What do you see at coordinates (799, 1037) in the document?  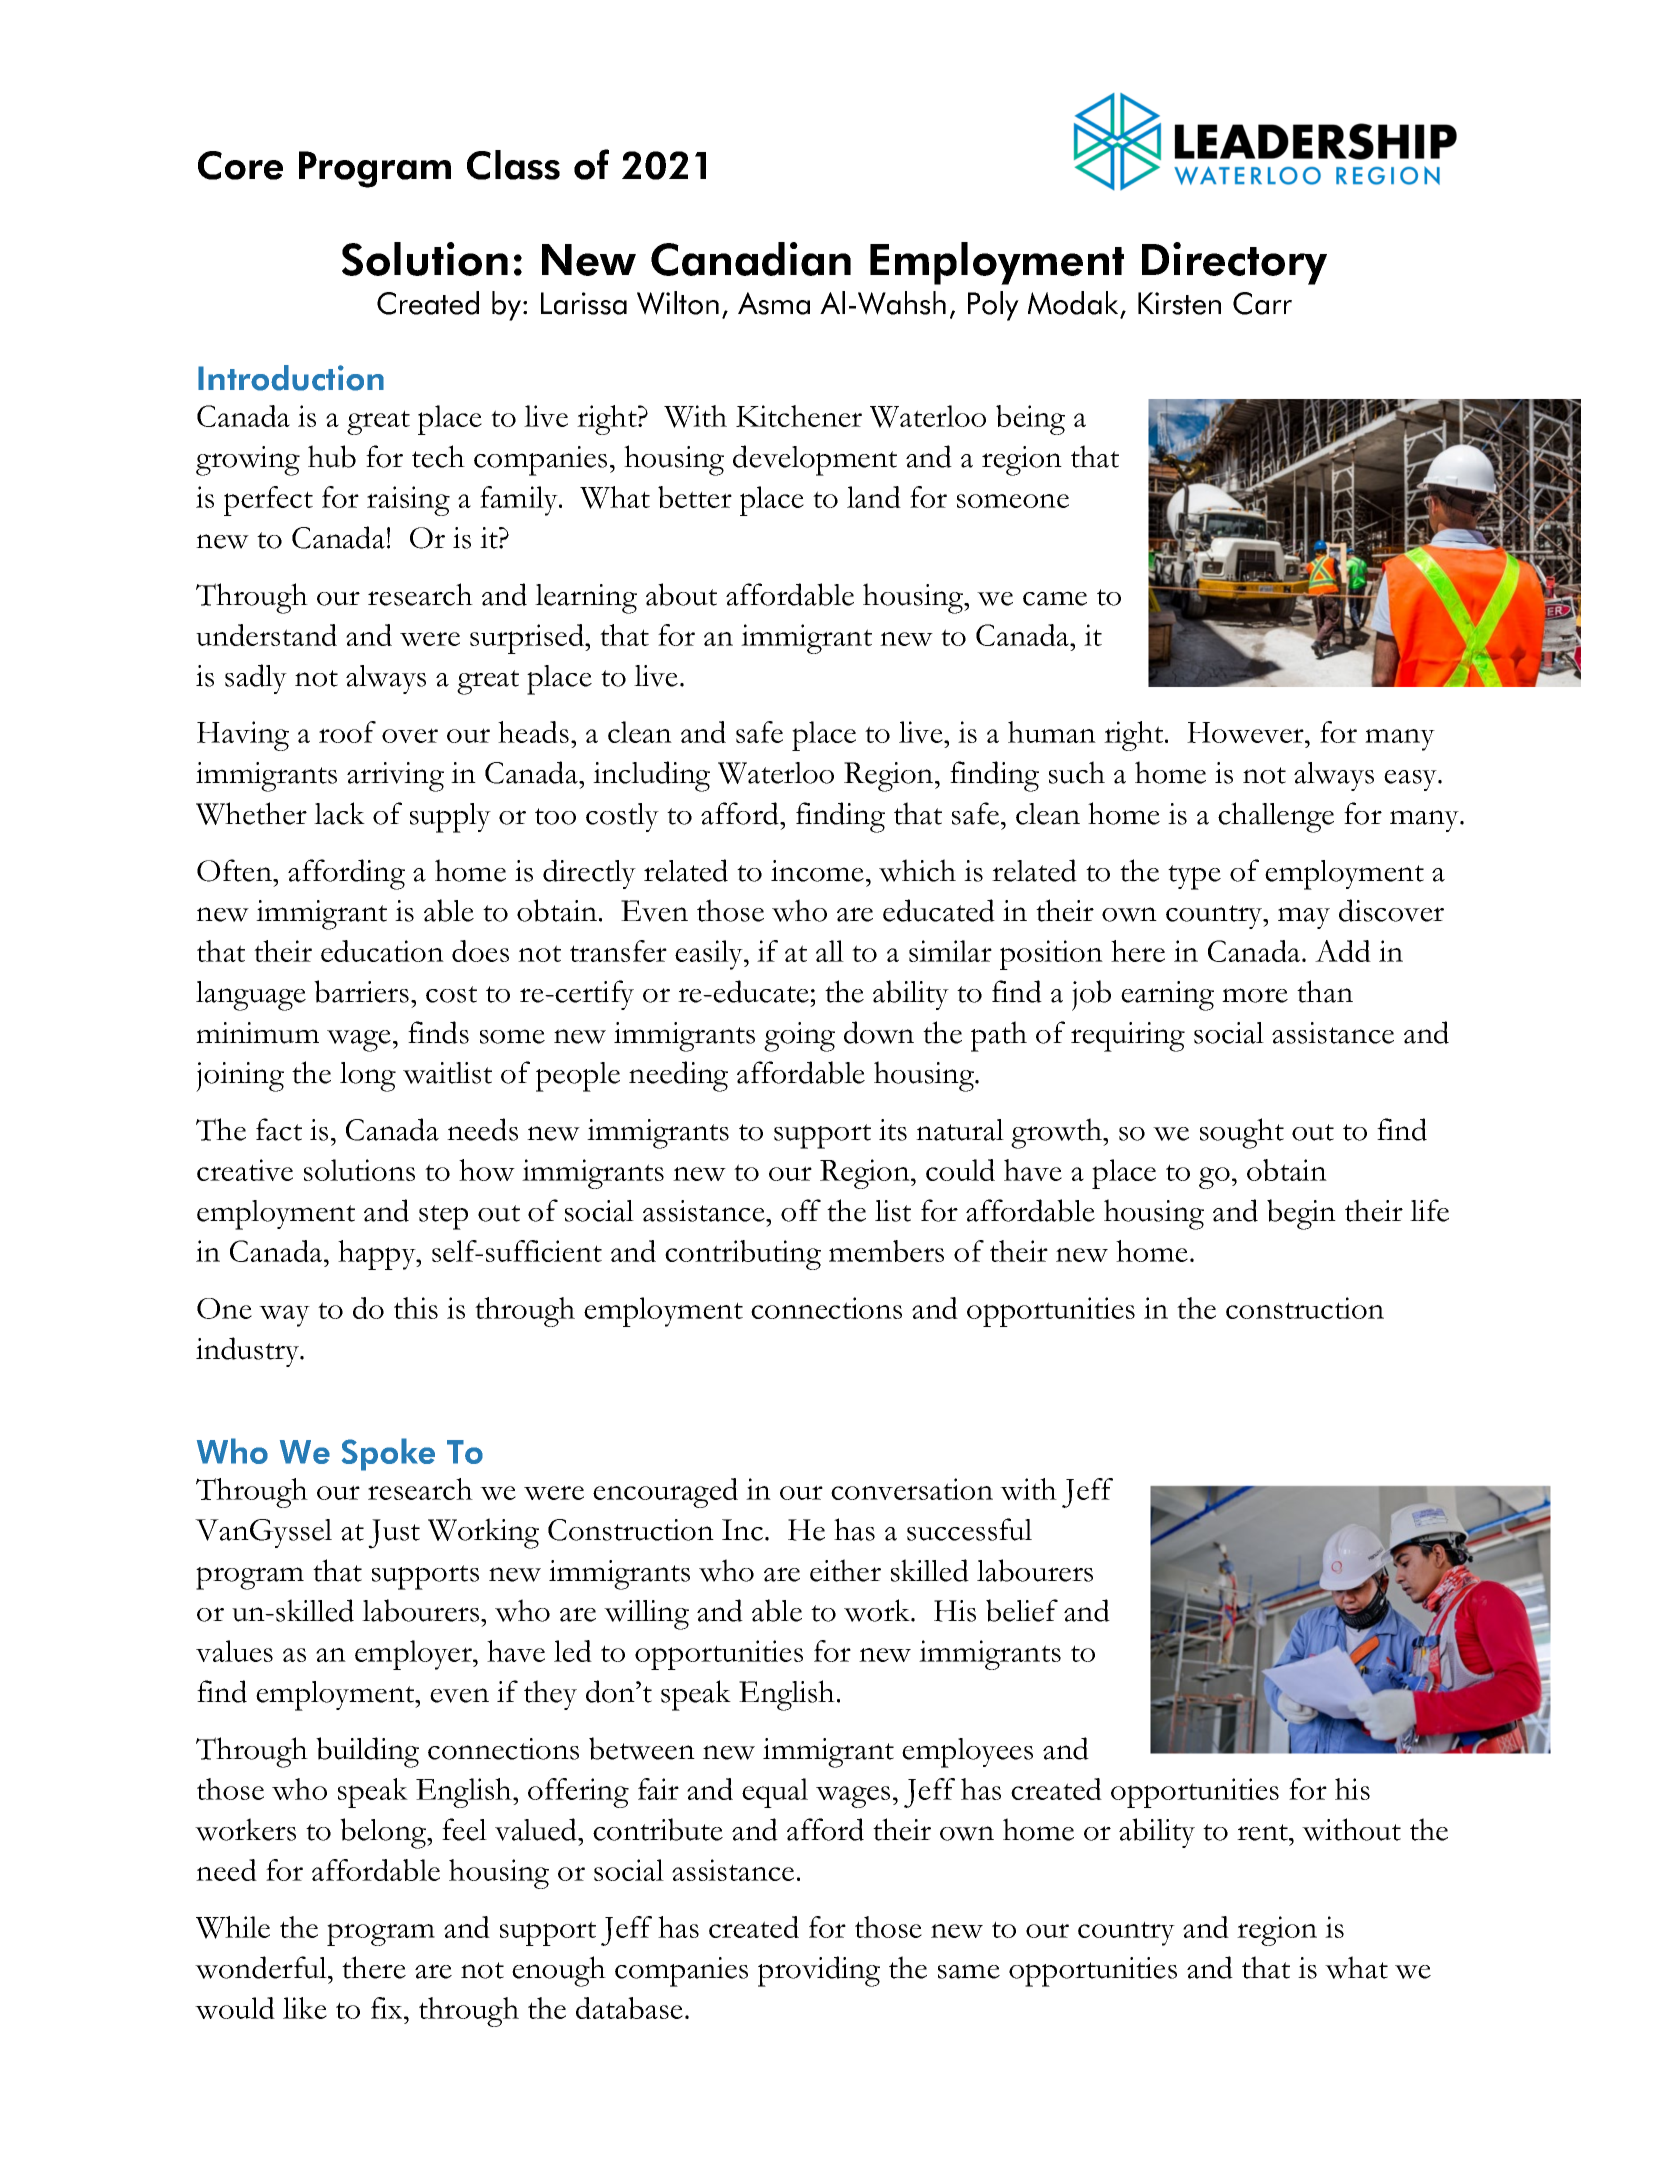 I see `going` at bounding box center [799, 1037].
